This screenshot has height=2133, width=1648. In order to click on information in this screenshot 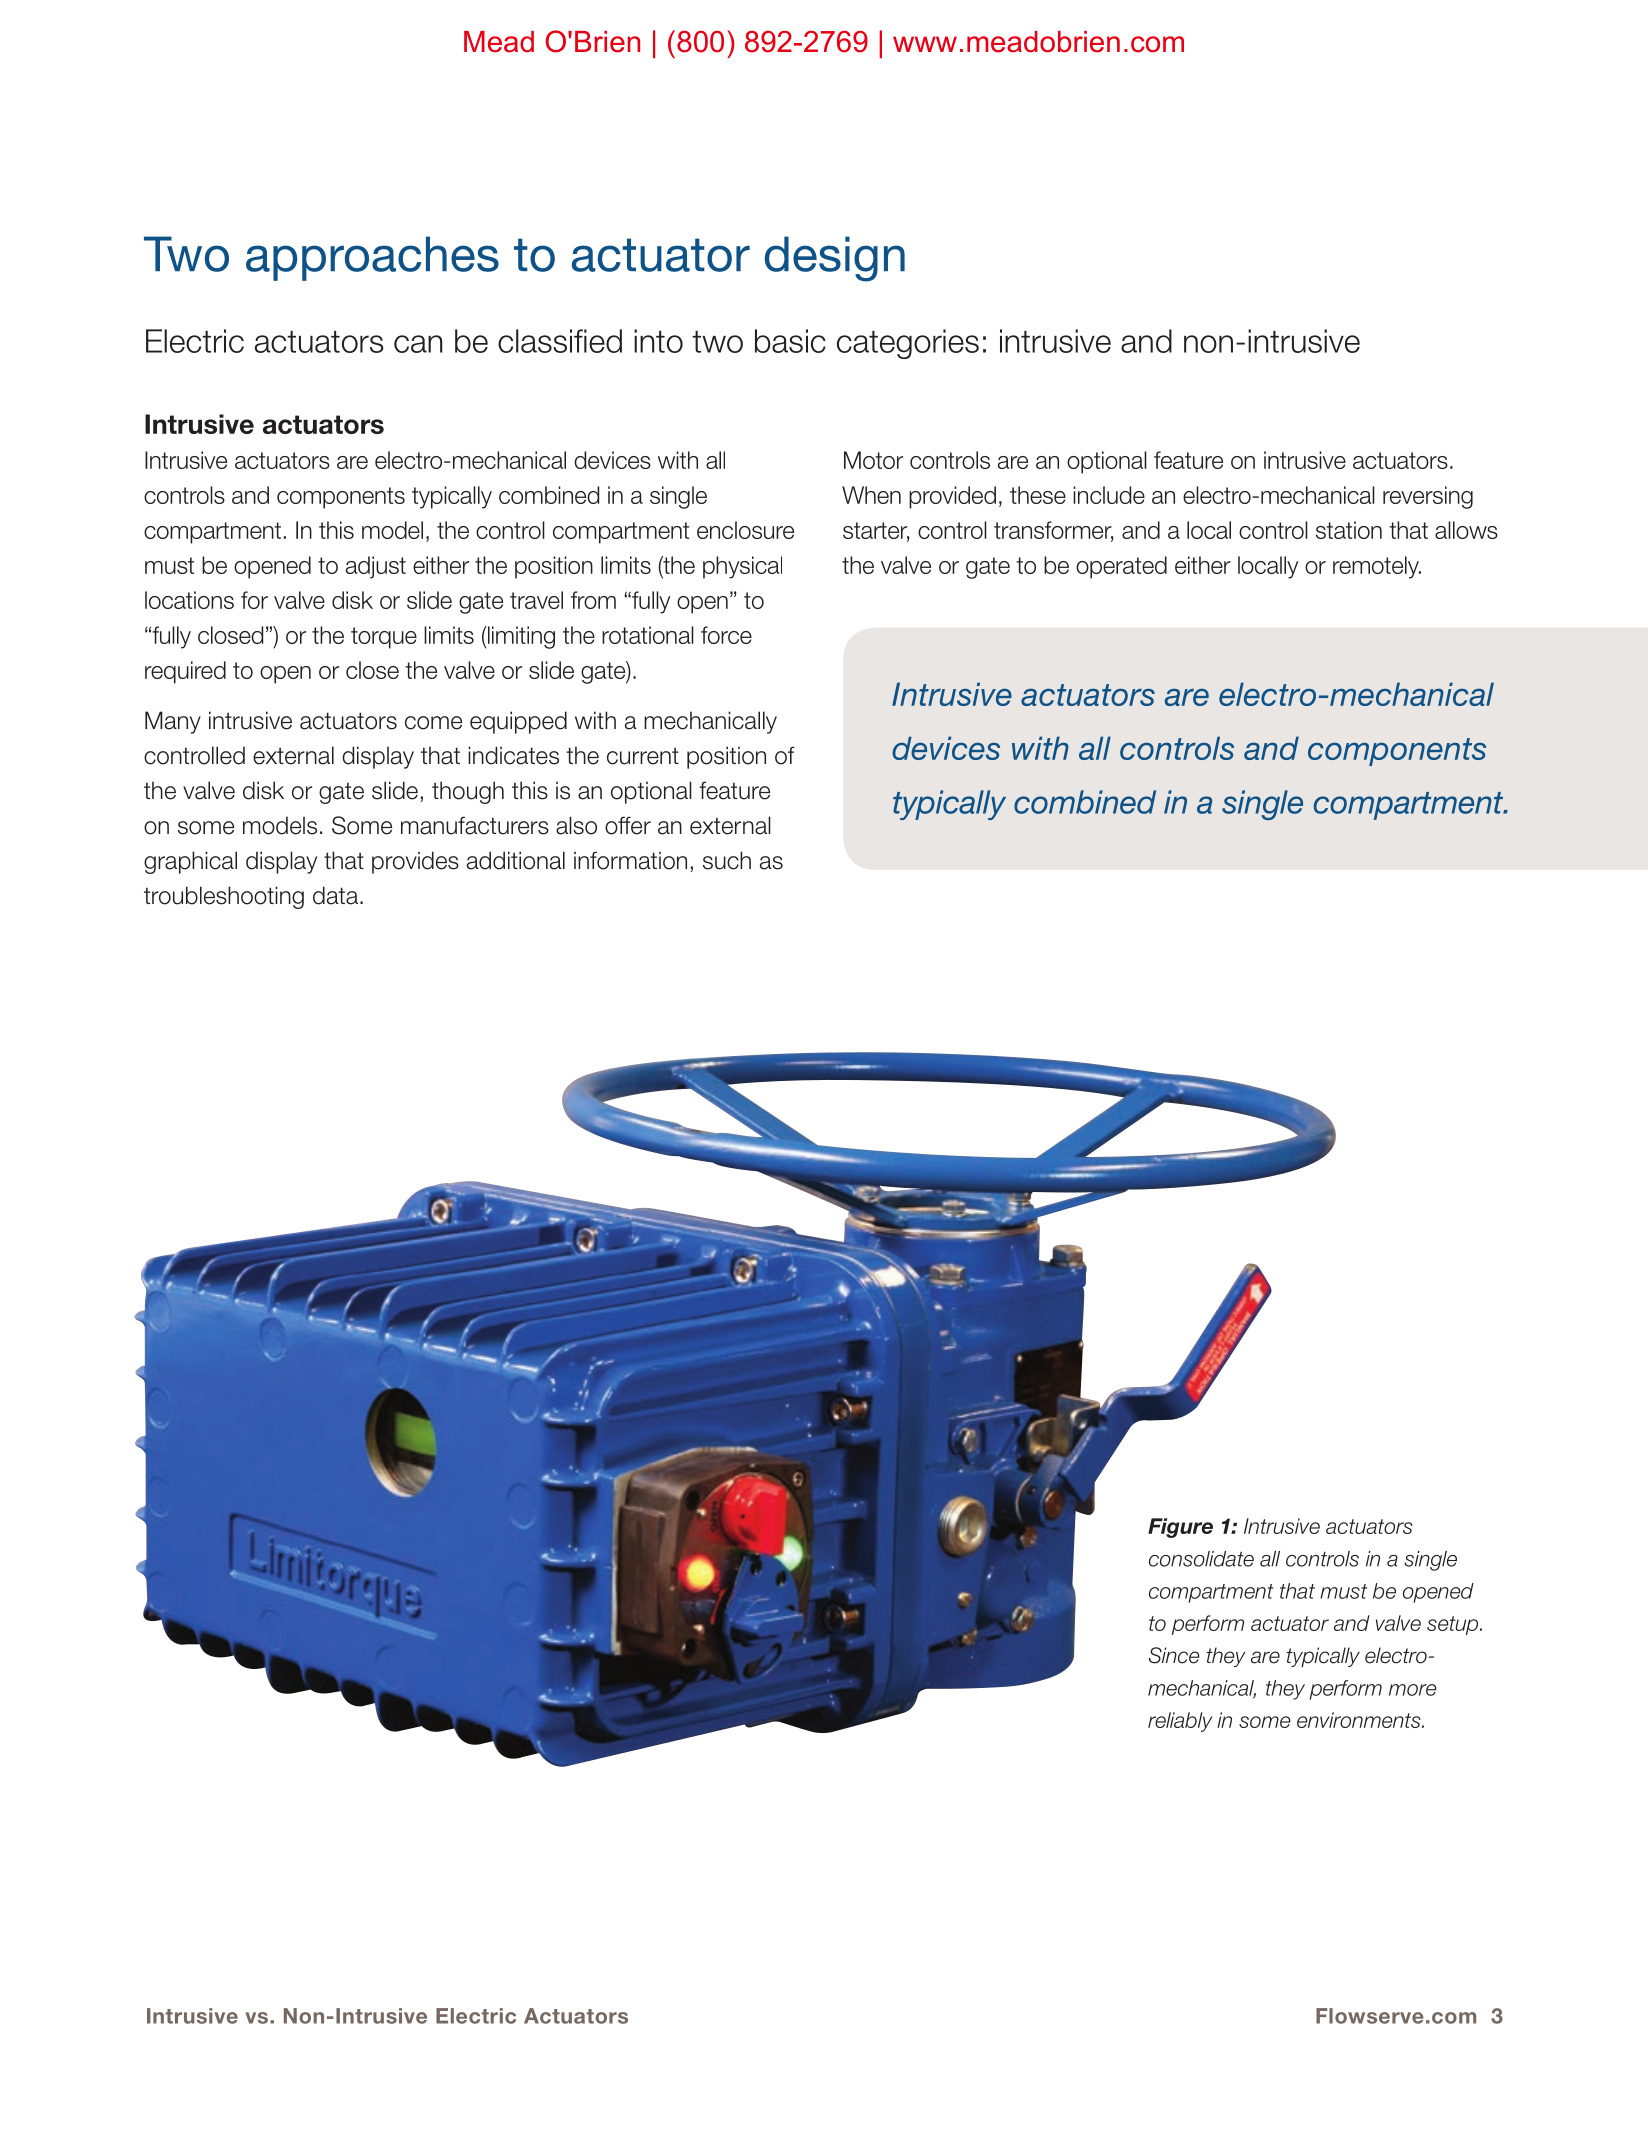, I will do `click(630, 860)`.
